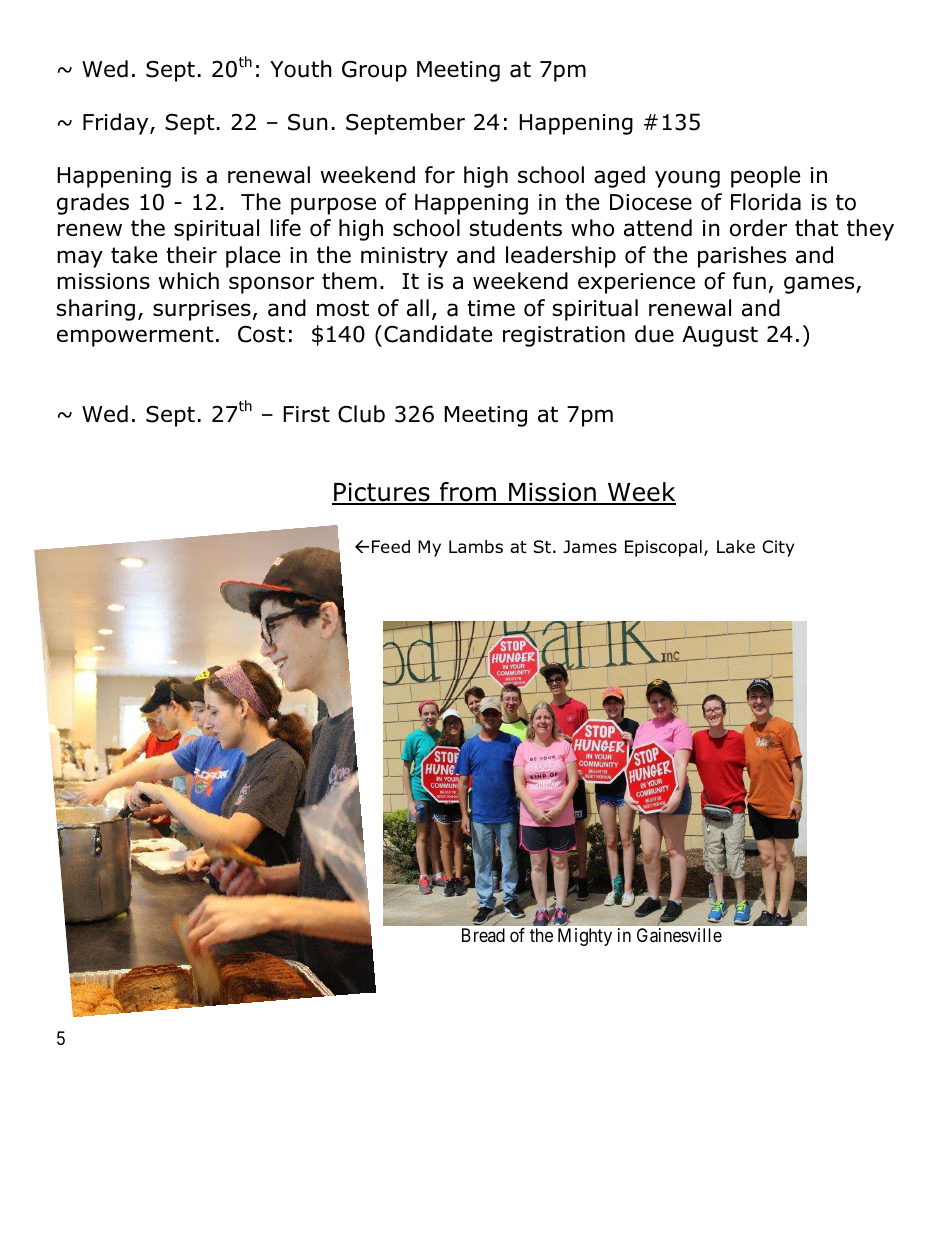 This document has width=952, height=1233. Describe the element at coordinates (585, 937) in the document. I see `Mighty` at that location.
